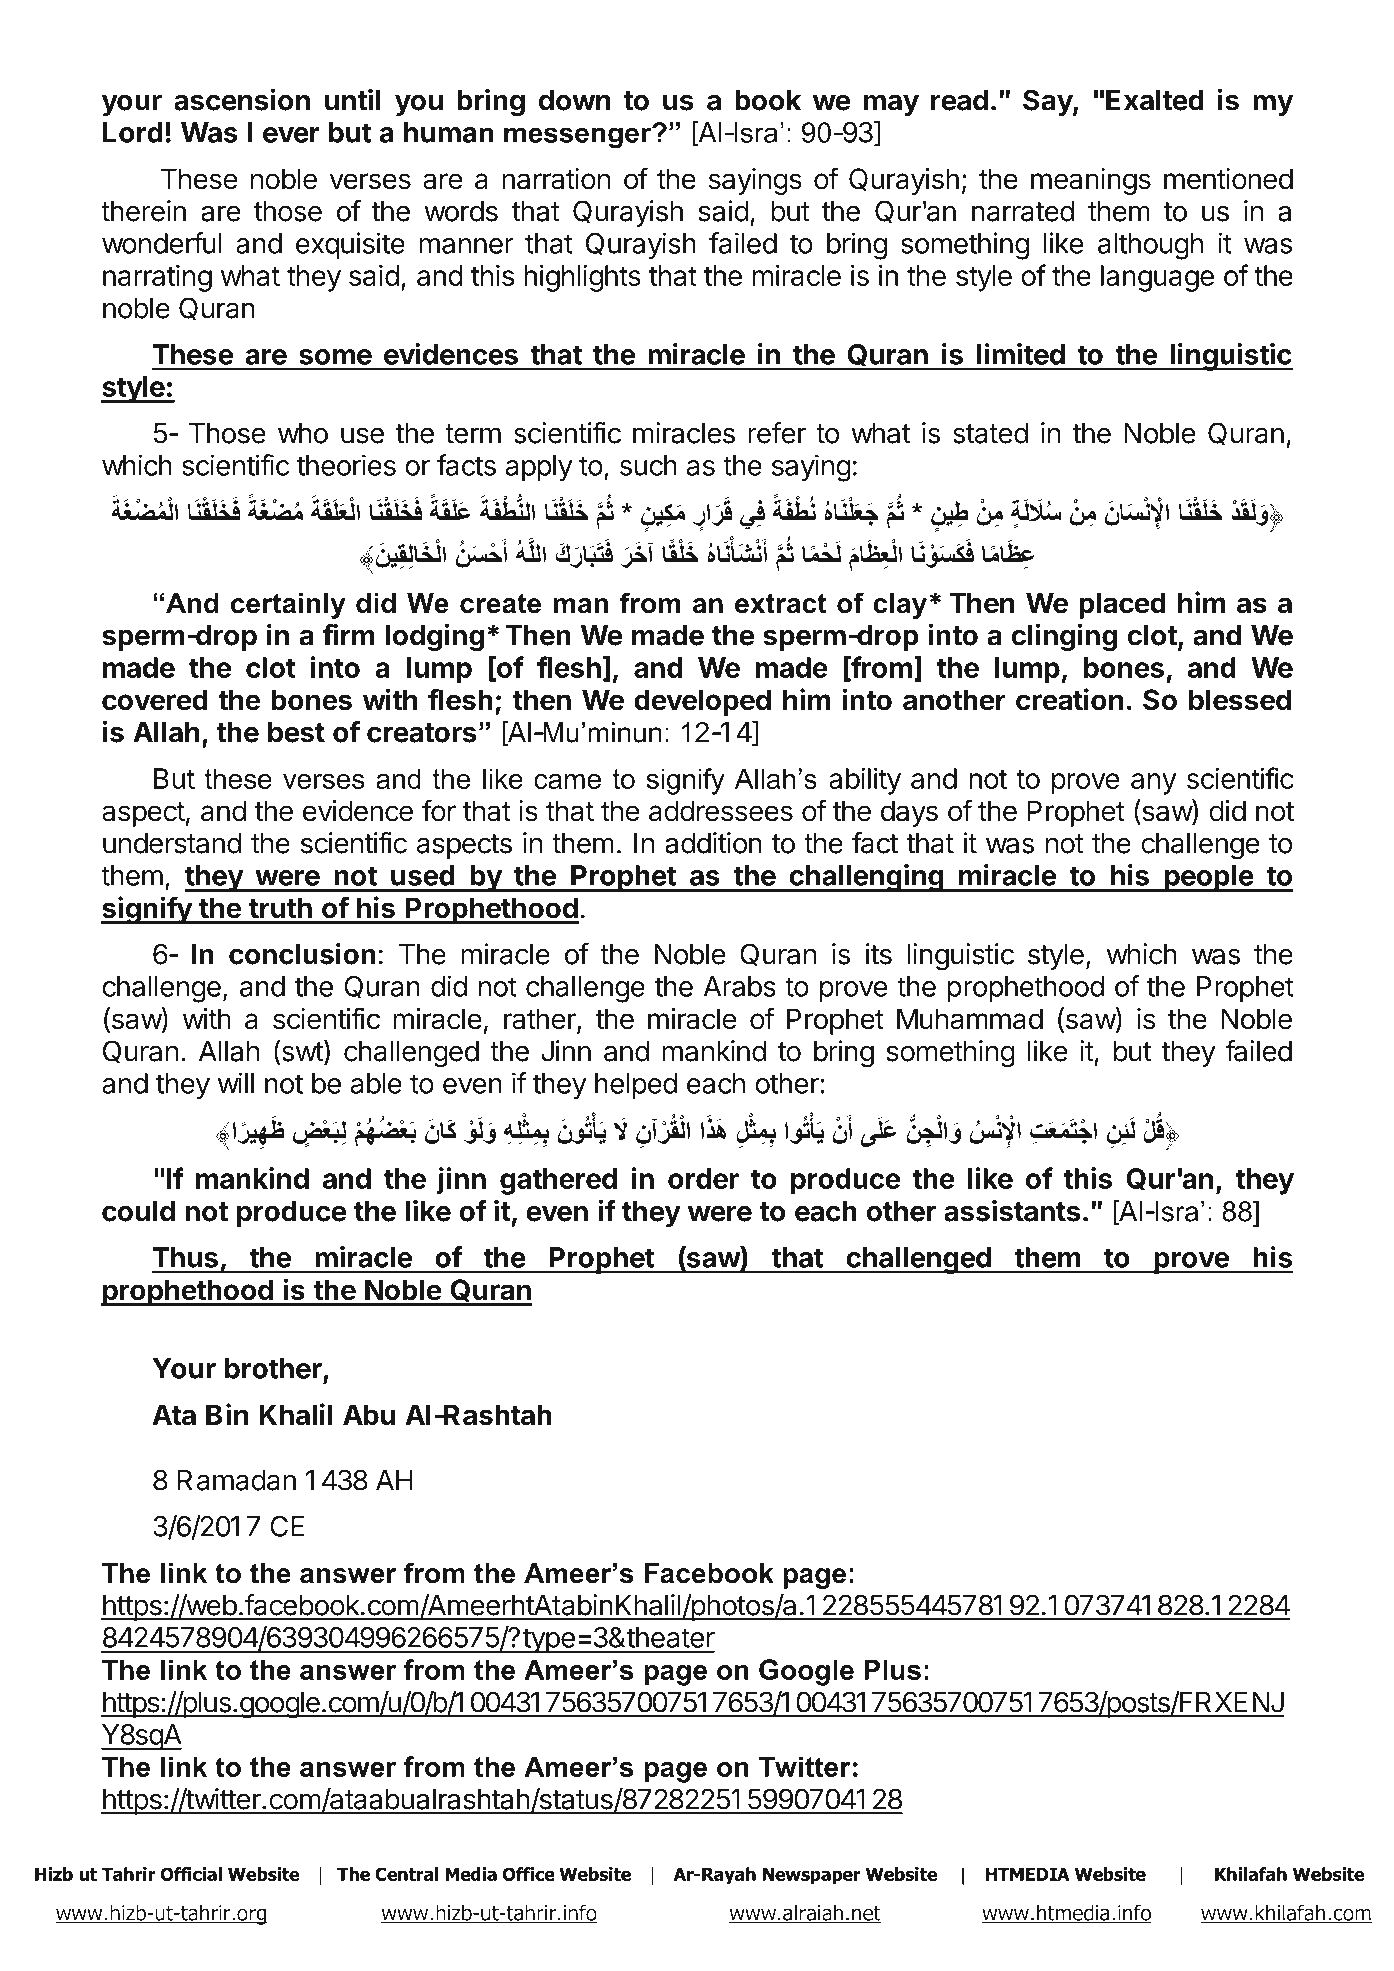  I want to click on creation, so click(1070, 699).
